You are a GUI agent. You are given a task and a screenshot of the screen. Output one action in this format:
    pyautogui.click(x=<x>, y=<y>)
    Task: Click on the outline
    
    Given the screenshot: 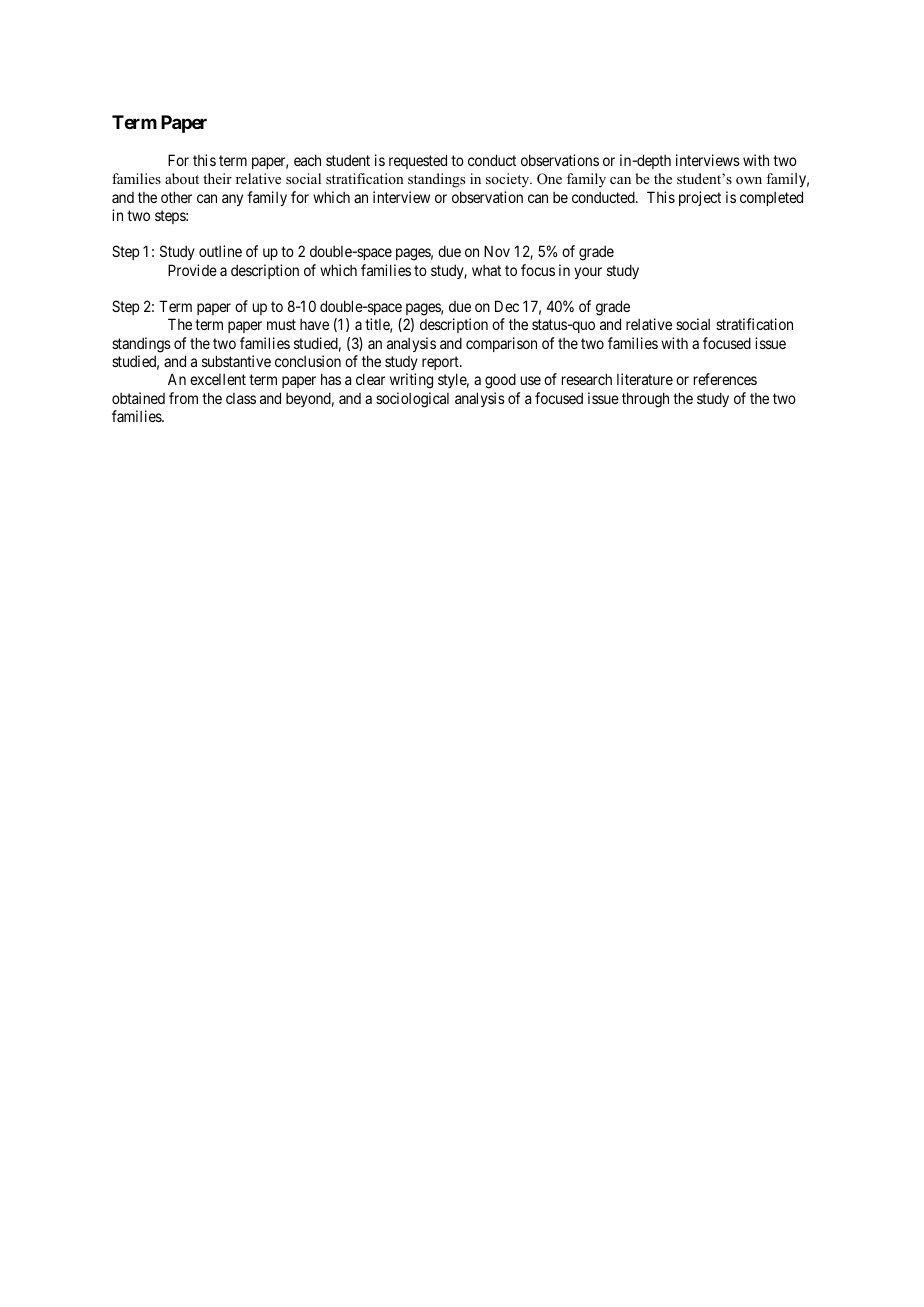 What is the action you would take?
    pyautogui.click(x=220, y=251)
